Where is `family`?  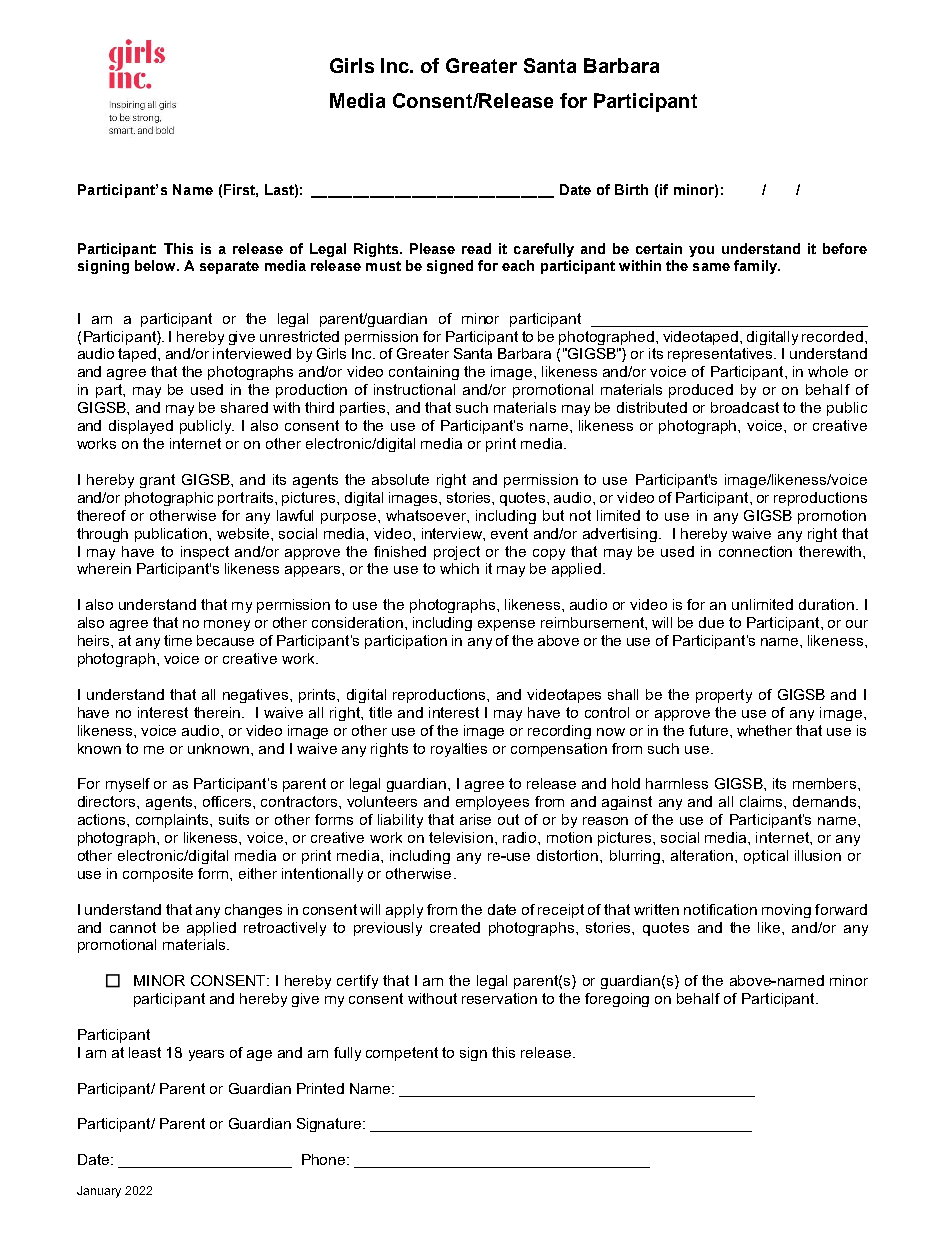
family is located at coordinates (756, 267).
